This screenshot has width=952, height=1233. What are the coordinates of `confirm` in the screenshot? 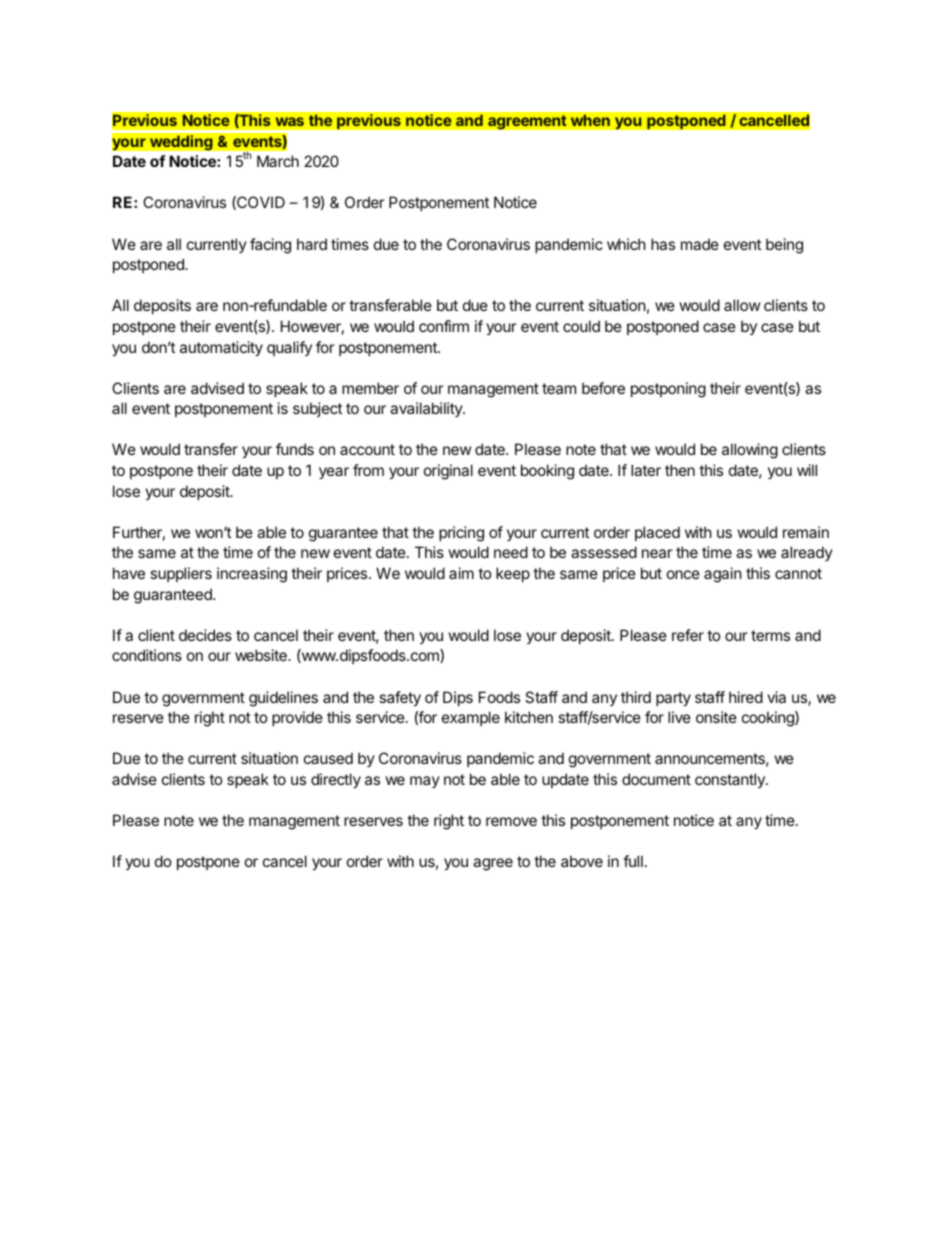 It's located at (444, 326).
